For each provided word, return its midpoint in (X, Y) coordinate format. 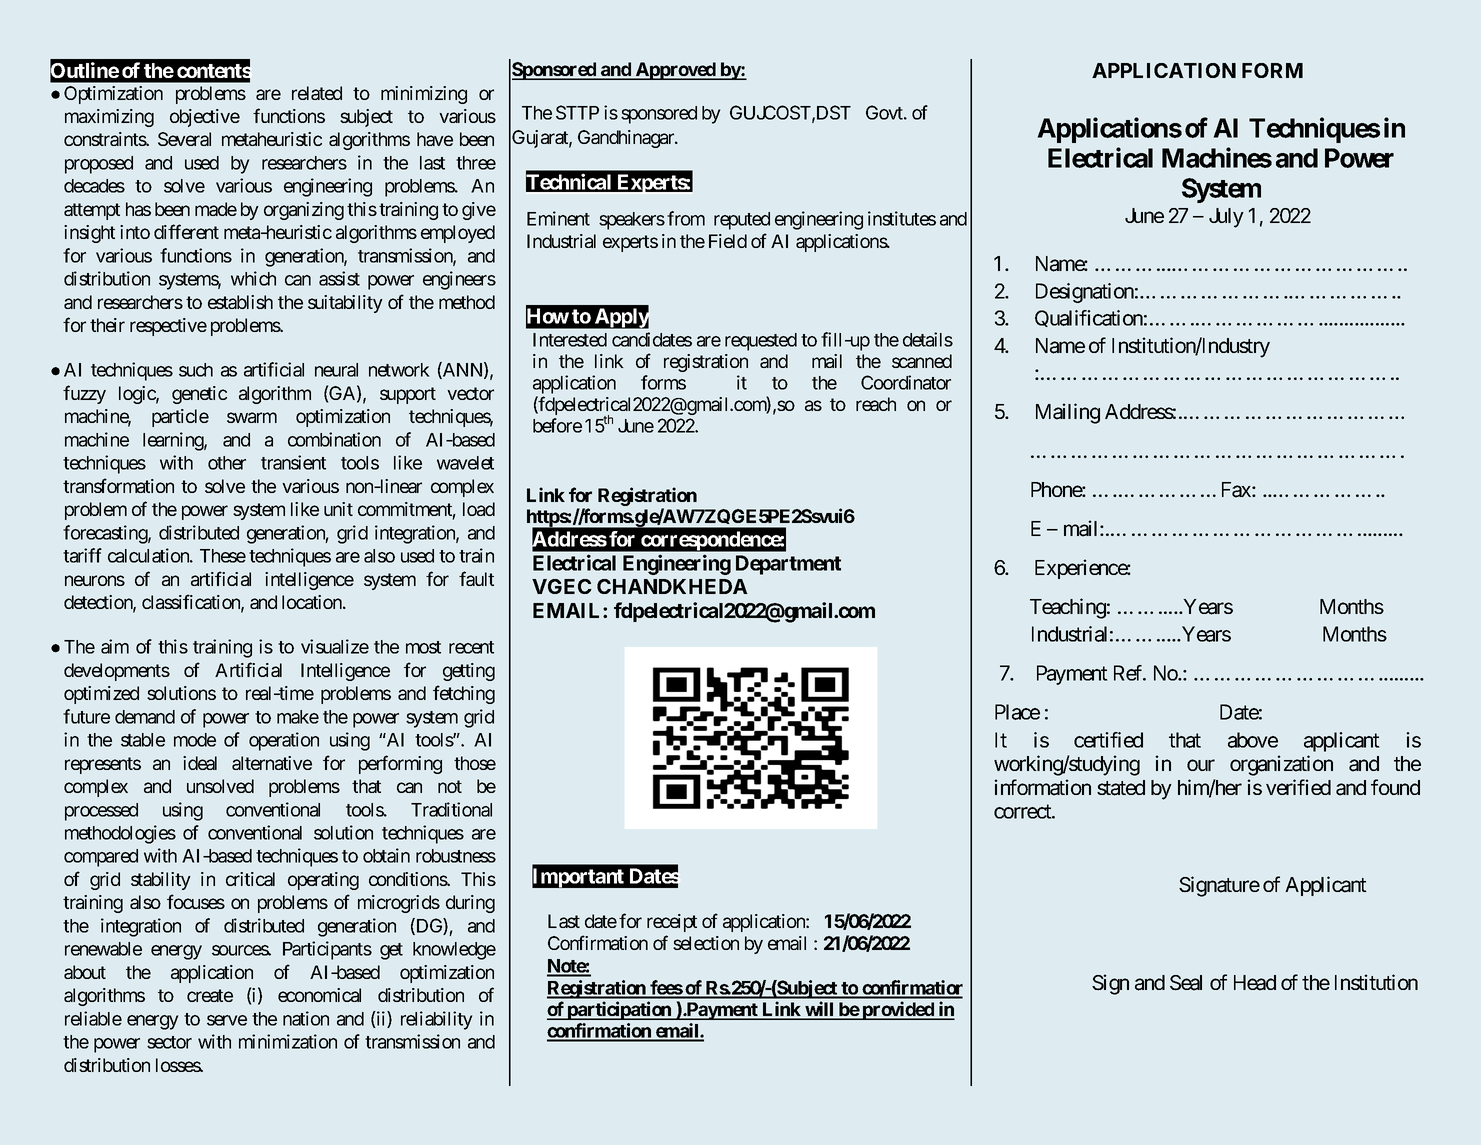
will (819, 1010)
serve (227, 1020)
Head (1255, 983)
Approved (675, 71)
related (317, 93)
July (1226, 218)
